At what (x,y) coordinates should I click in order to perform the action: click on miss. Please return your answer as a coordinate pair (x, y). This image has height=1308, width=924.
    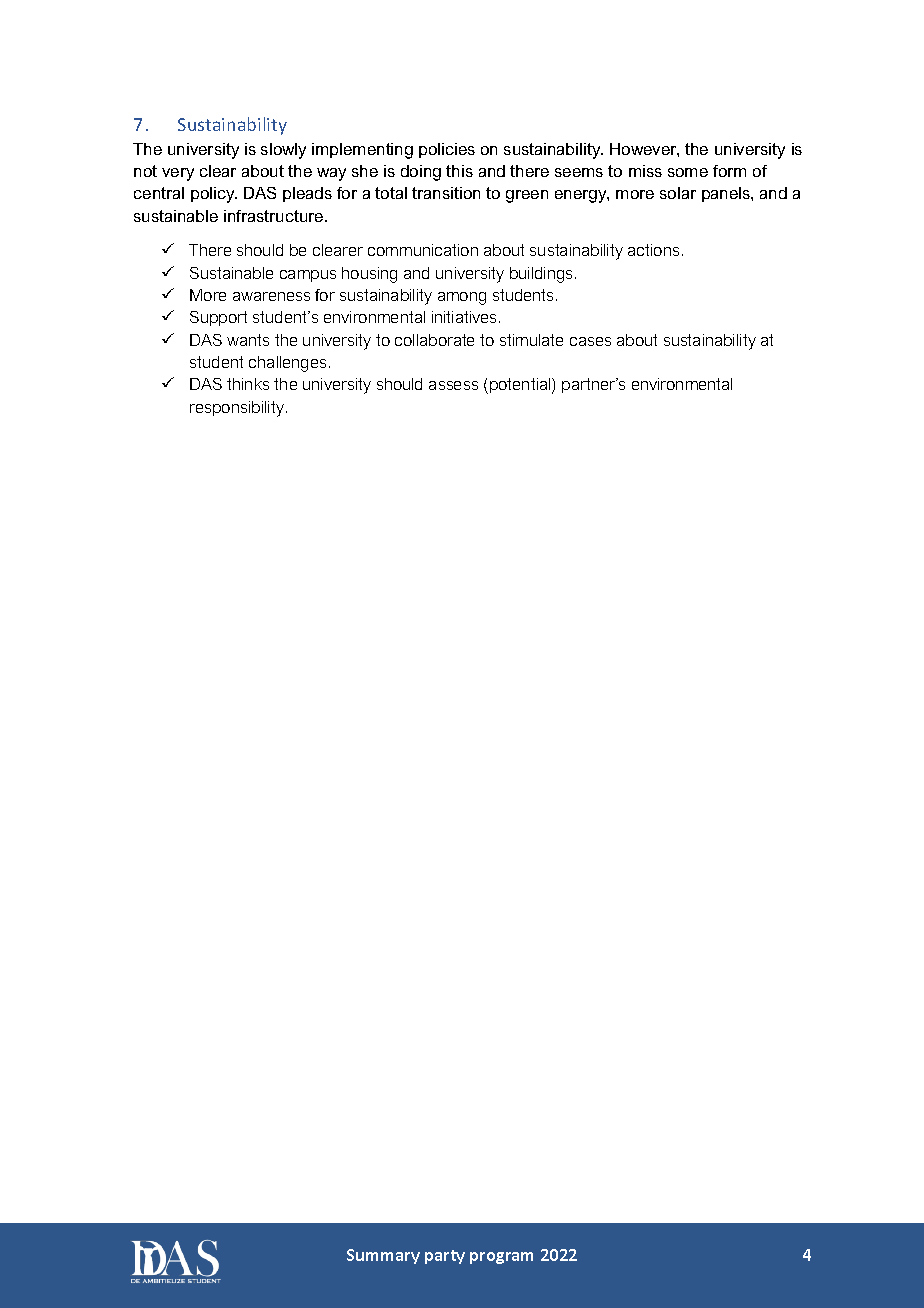
    Looking at the image, I should click on (645, 171).
